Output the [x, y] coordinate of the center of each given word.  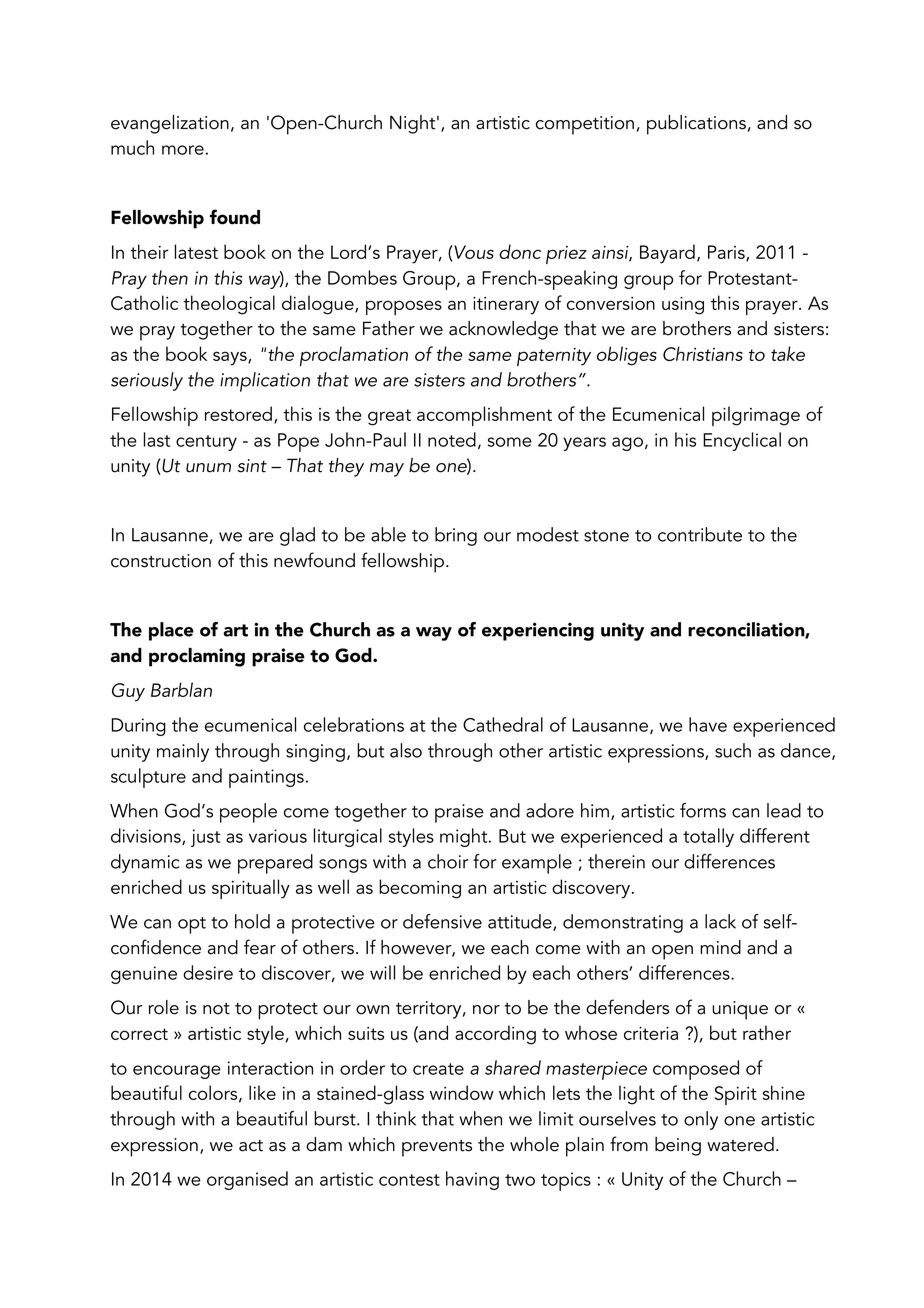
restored [238, 413]
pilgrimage [756, 416]
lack [720, 921]
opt [192, 925]
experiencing [538, 631]
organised [247, 1180]
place [171, 631]
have [708, 724]
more [183, 150]
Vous [473, 252]
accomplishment [484, 416]
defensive [442, 921]
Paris [727, 253]
